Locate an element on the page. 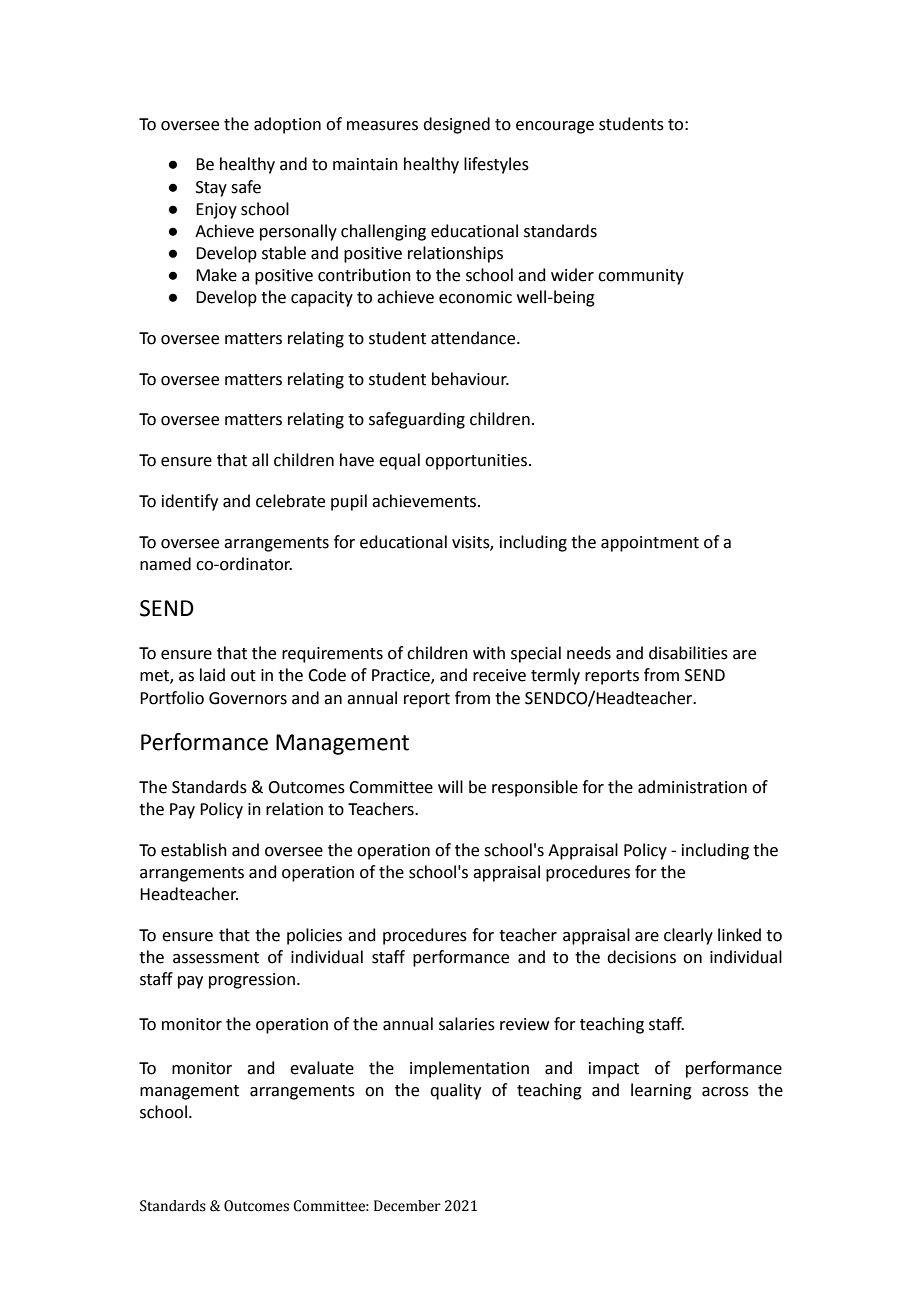 The height and width of the page is (1307, 924). learning is located at coordinates (661, 1091).
